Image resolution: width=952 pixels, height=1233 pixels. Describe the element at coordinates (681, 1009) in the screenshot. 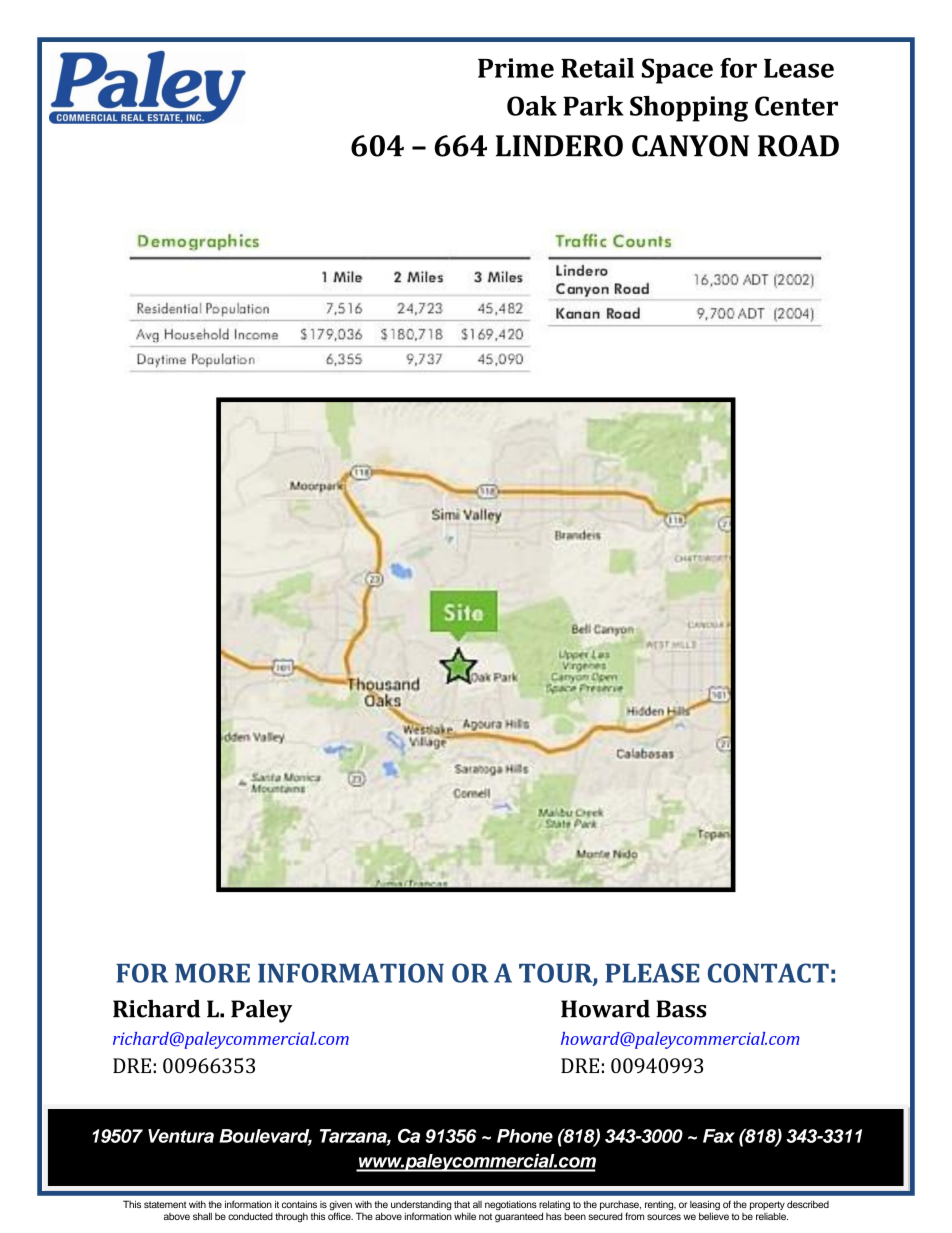

I see `Bass` at that location.
